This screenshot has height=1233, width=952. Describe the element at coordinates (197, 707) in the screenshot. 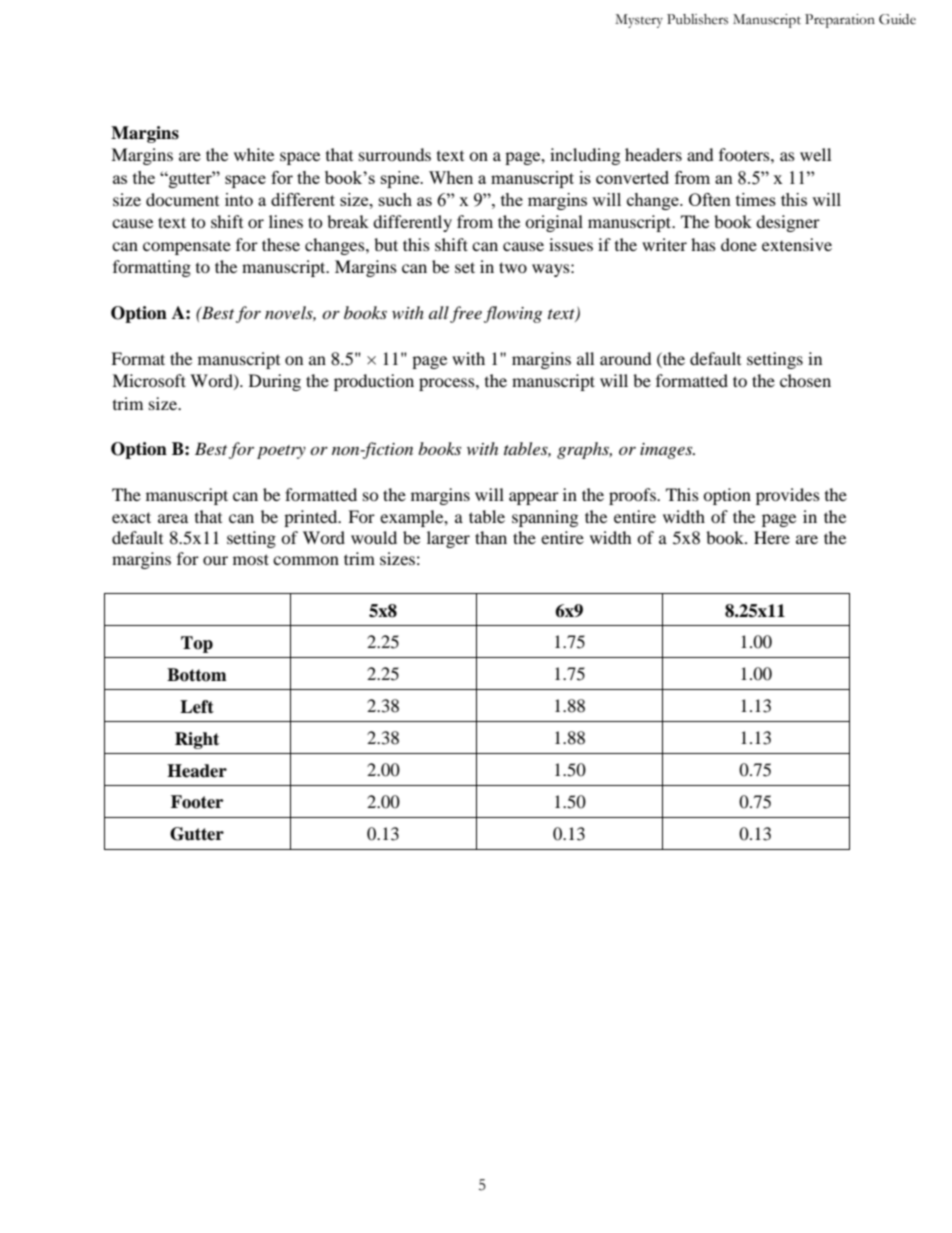

I see `Left` at that location.
